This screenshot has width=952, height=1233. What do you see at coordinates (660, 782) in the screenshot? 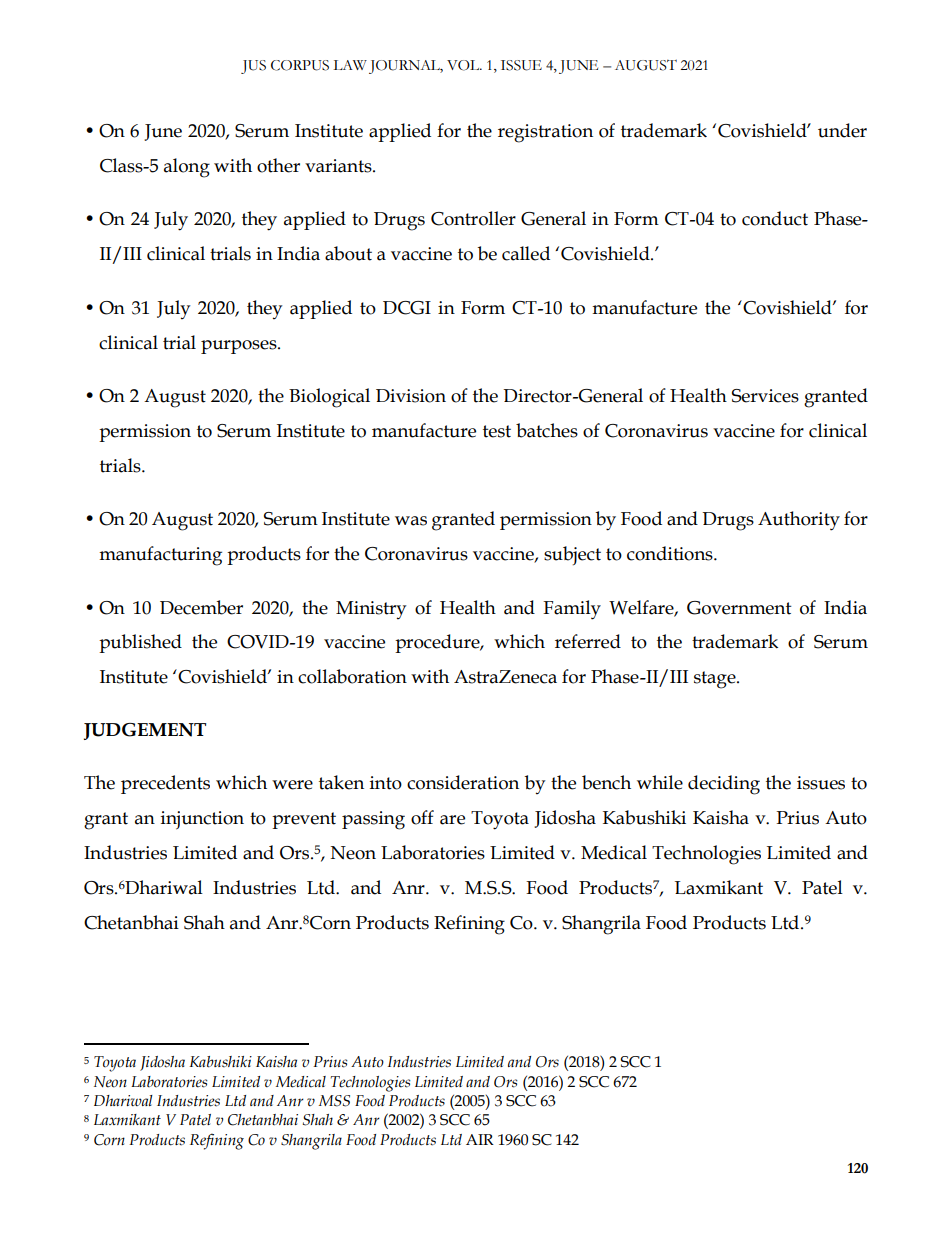
I see `while` at bounding box center [660, 782].
